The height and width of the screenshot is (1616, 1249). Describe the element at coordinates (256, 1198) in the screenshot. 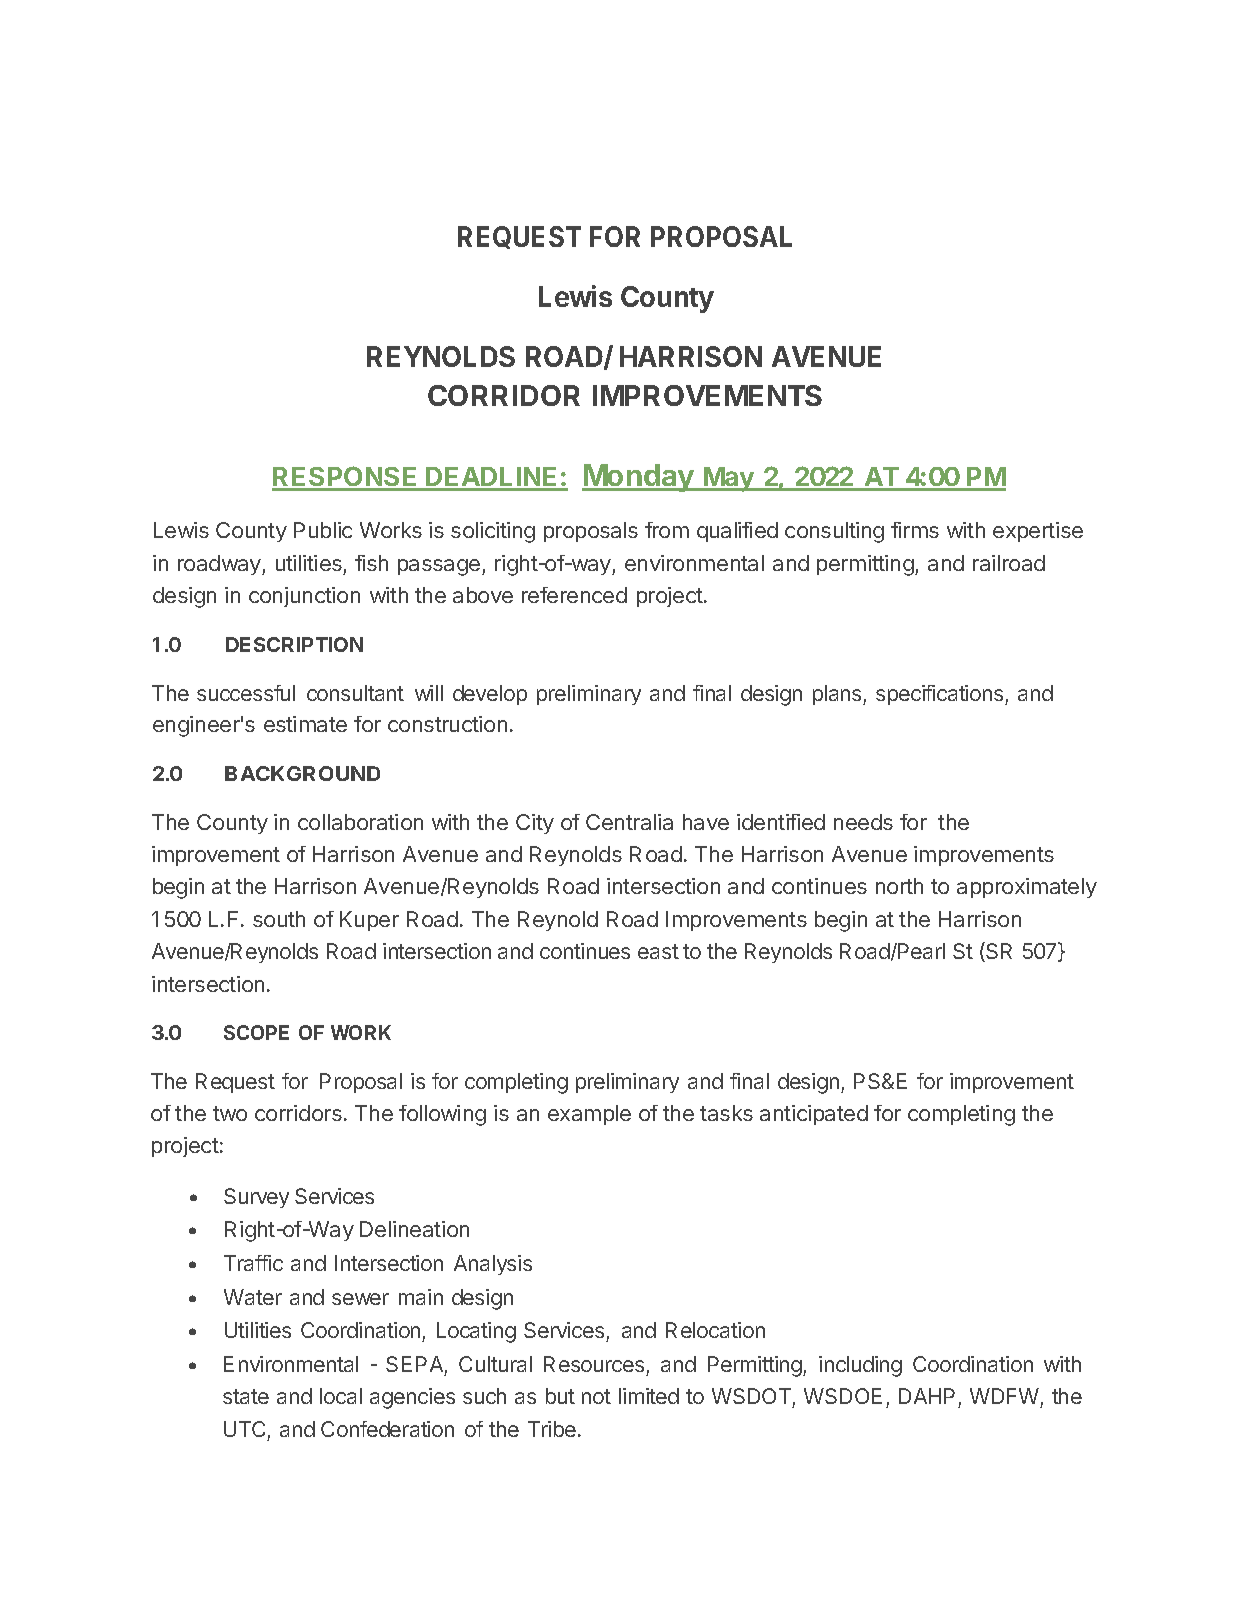

I see `Survey` at that location.
